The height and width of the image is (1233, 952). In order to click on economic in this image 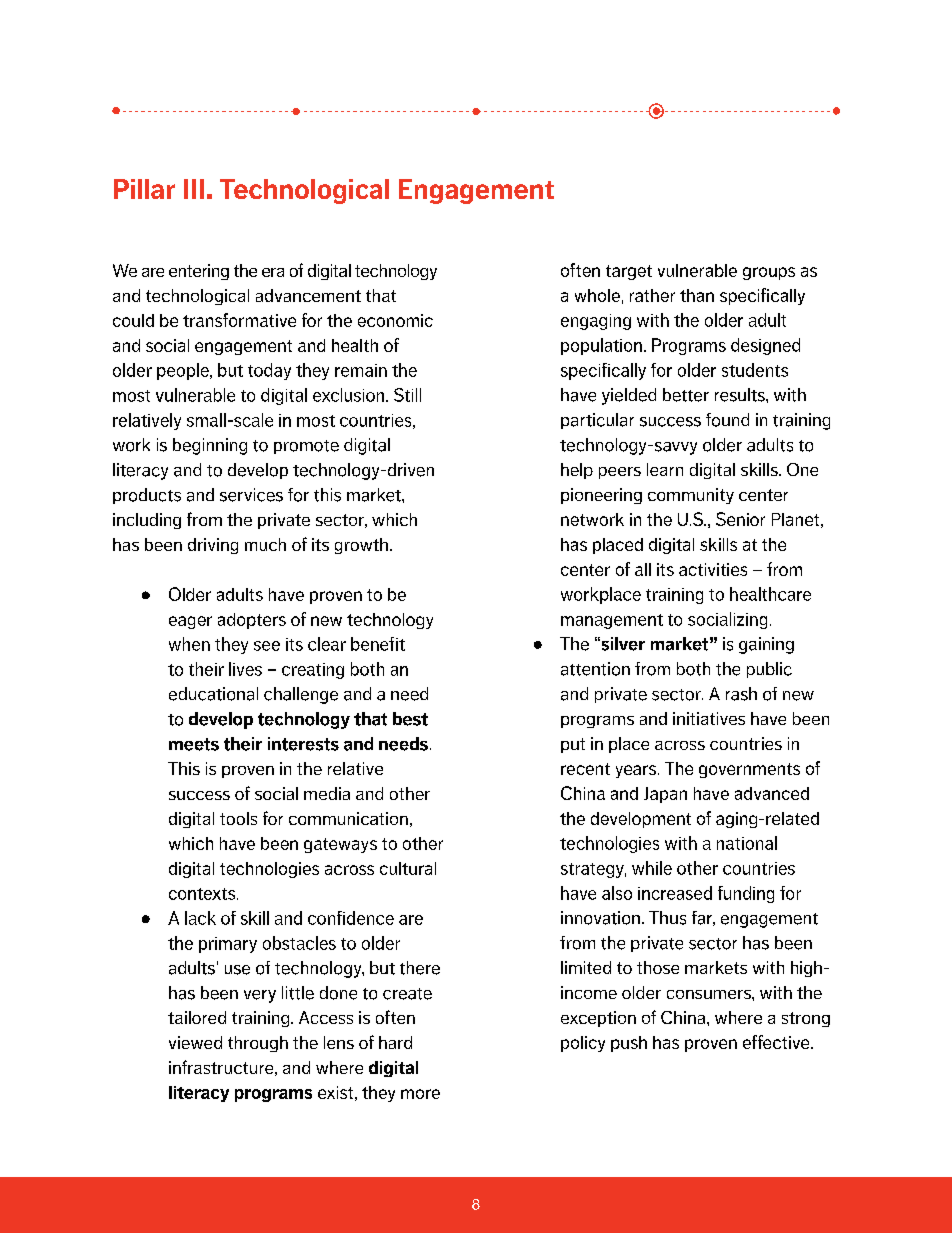, I will do `click(395, 320)`.
